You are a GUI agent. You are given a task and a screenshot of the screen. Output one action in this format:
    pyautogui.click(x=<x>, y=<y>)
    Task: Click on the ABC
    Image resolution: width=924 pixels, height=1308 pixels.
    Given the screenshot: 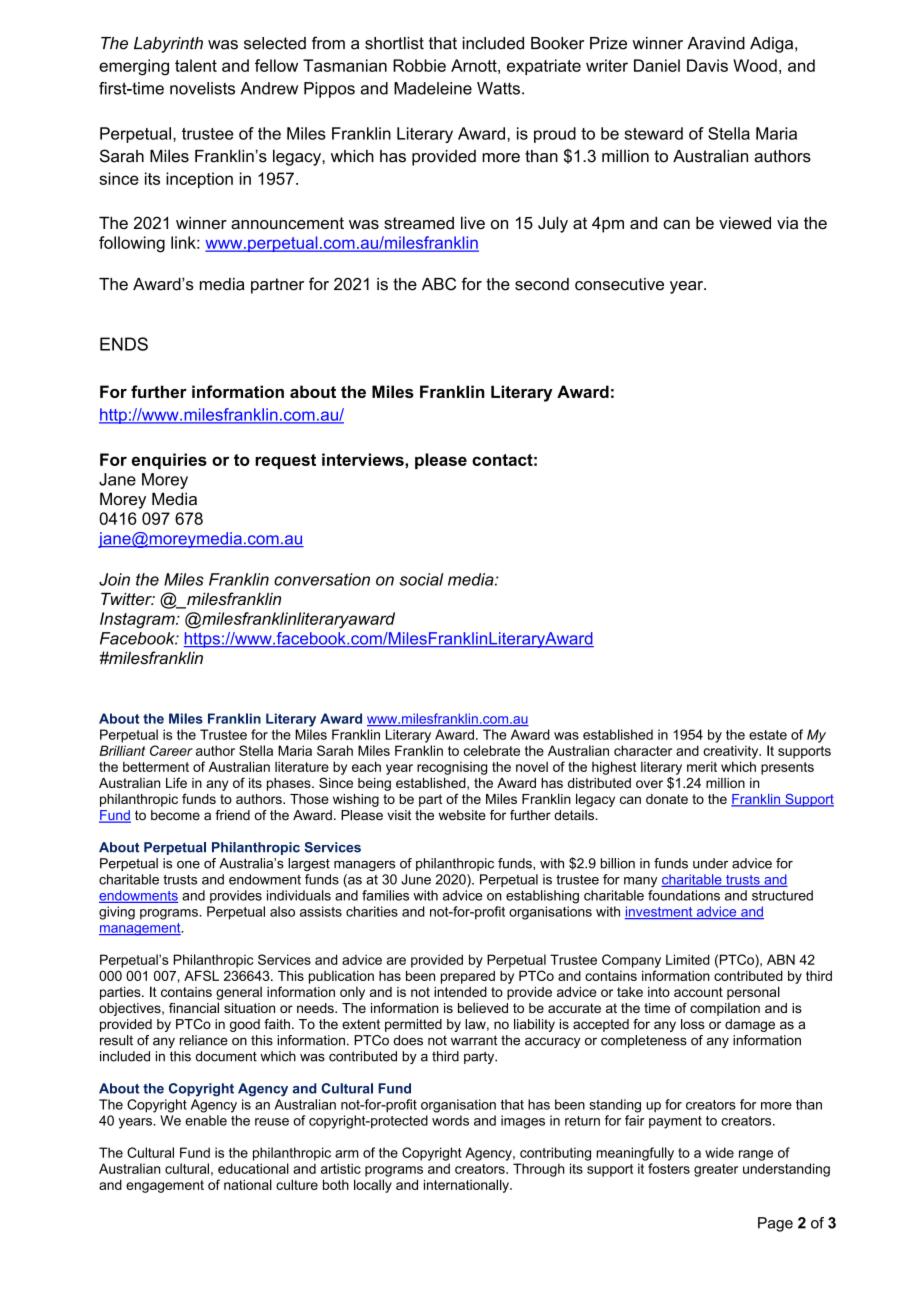 What is the action you would take?
    pyautogui.click(x=439, y=284)
